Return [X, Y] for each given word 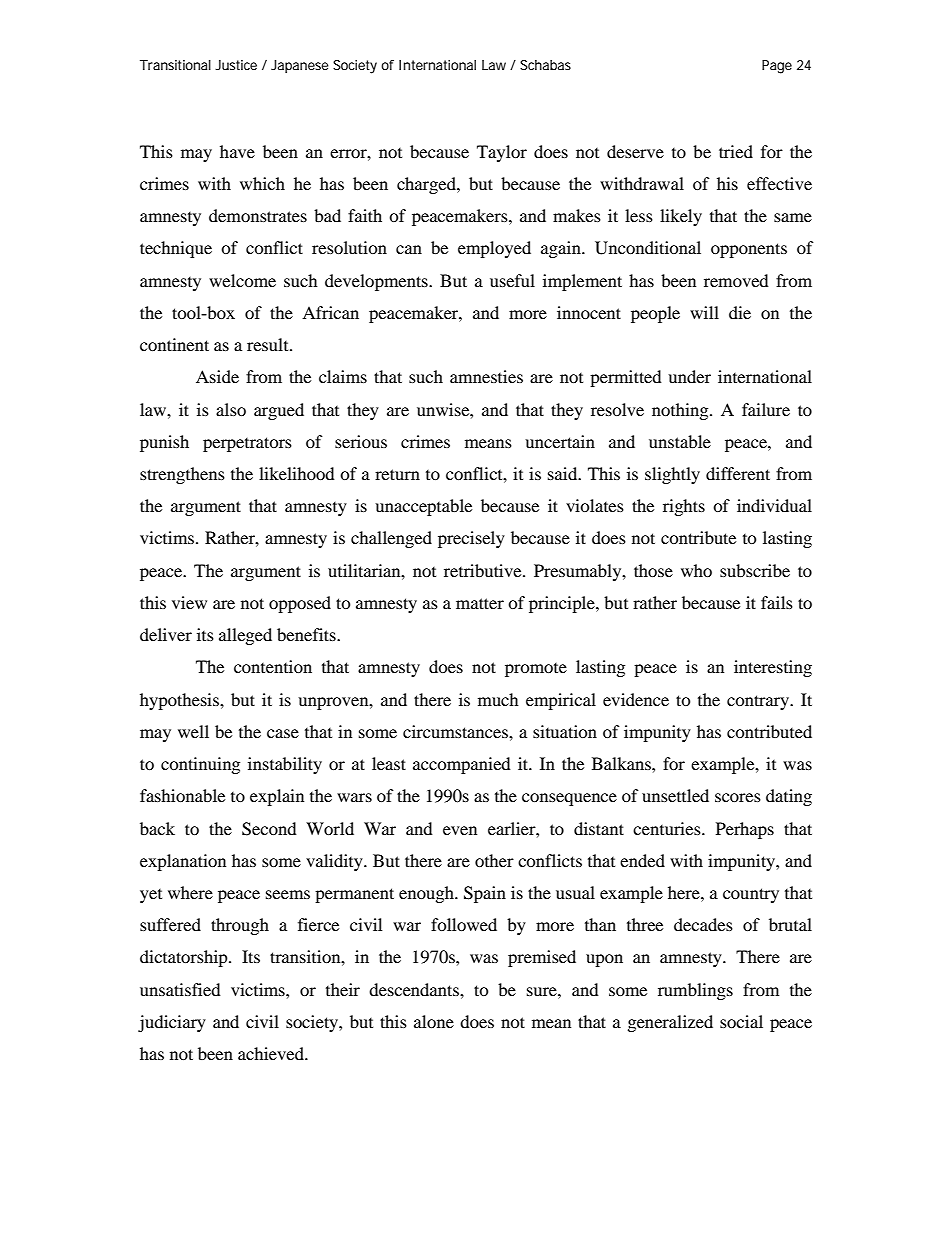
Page [777, 67]
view [189, 602]
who [696, 570]
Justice [236, 65]
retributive [484, 570]
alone [434, 1021]
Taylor [502, 153]
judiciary [172, 1023]
